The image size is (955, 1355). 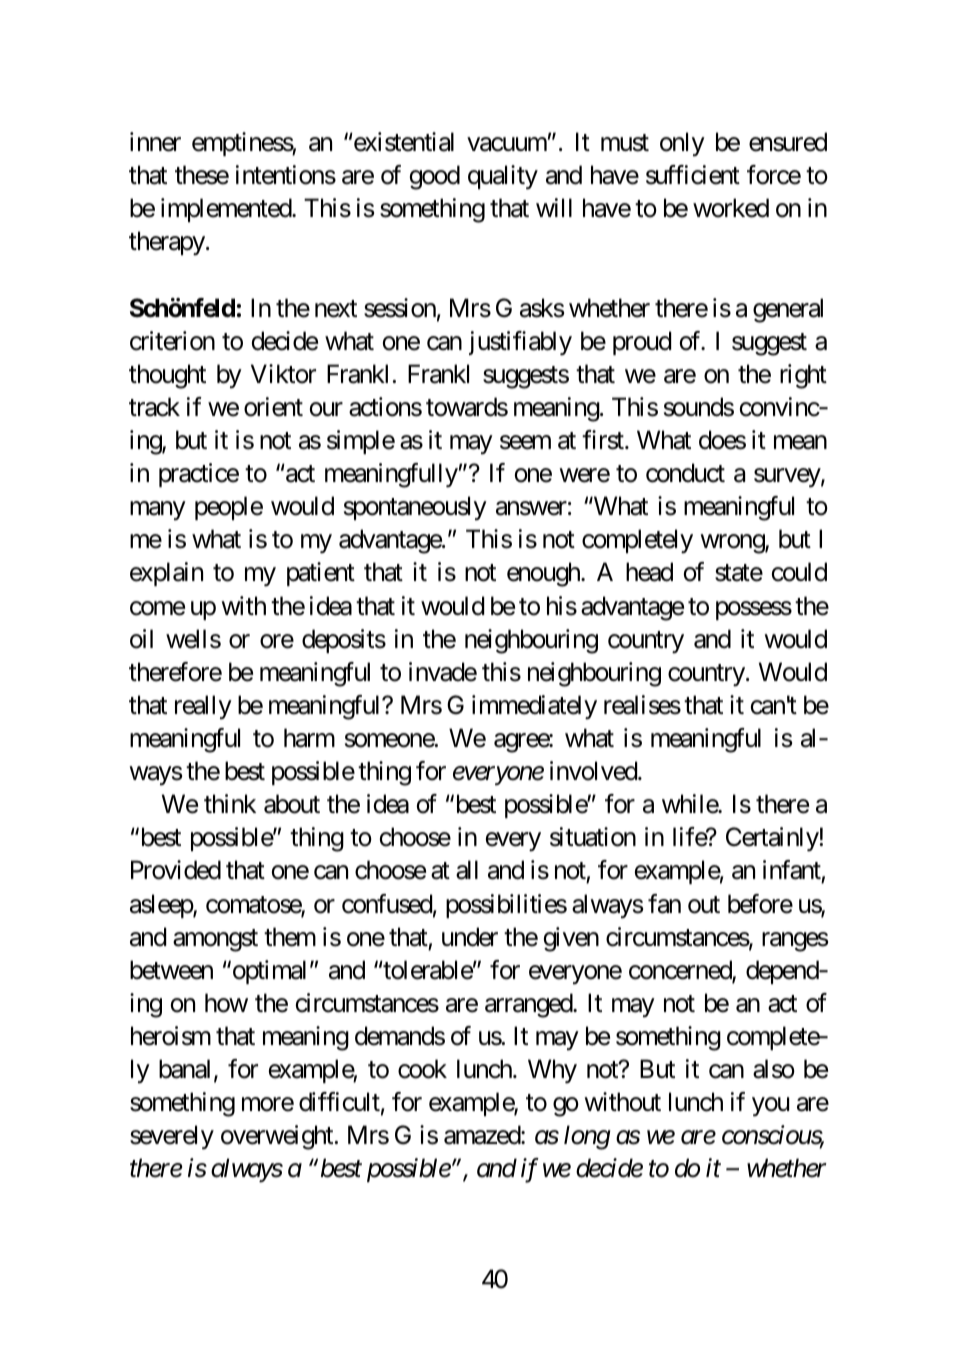 I want to click on right, so click(x=803, y=376).
